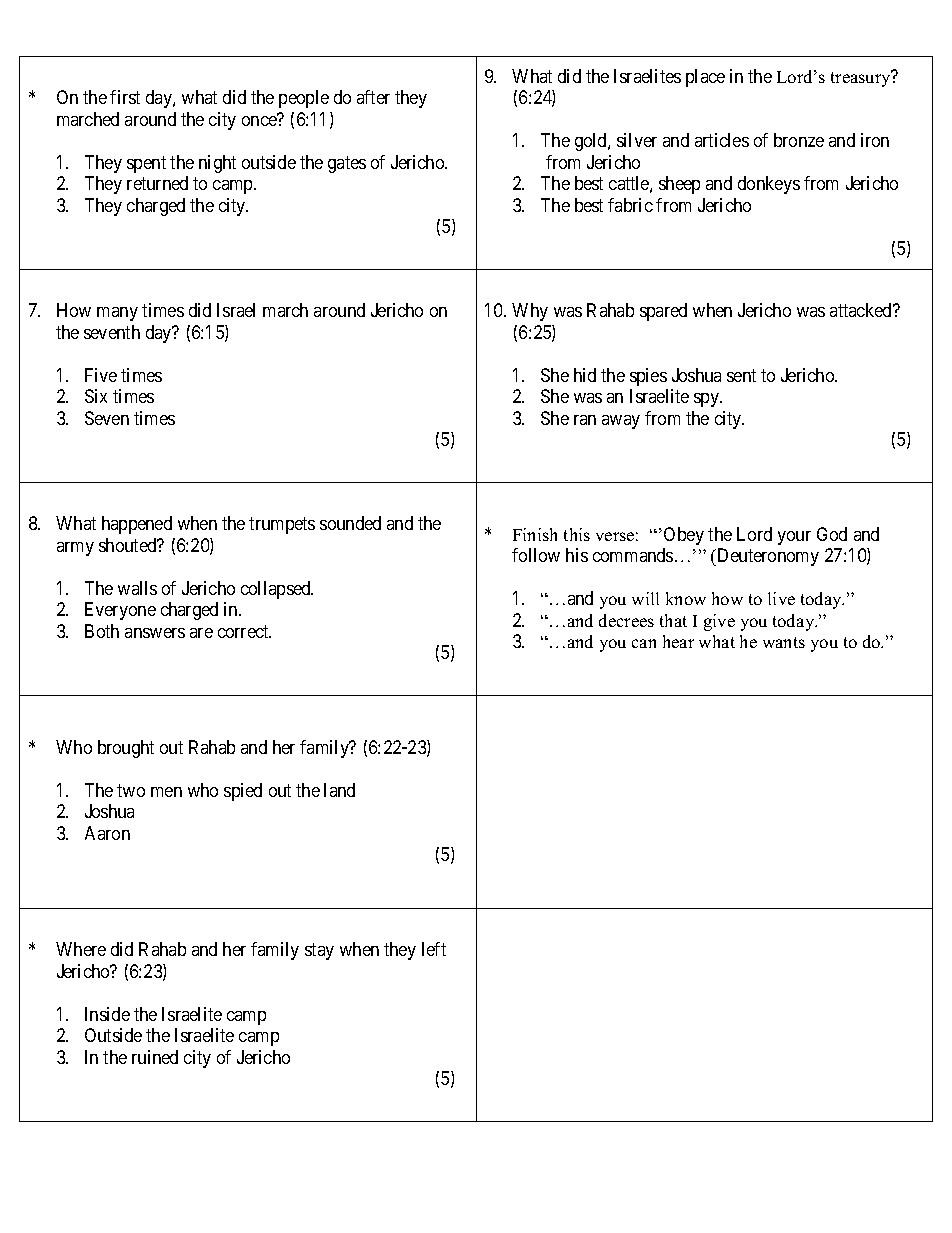 This screenshot has width=952, height=1233. Describe the element at coordinates (125, 97) in the screenshot. I see `first` at that location.
